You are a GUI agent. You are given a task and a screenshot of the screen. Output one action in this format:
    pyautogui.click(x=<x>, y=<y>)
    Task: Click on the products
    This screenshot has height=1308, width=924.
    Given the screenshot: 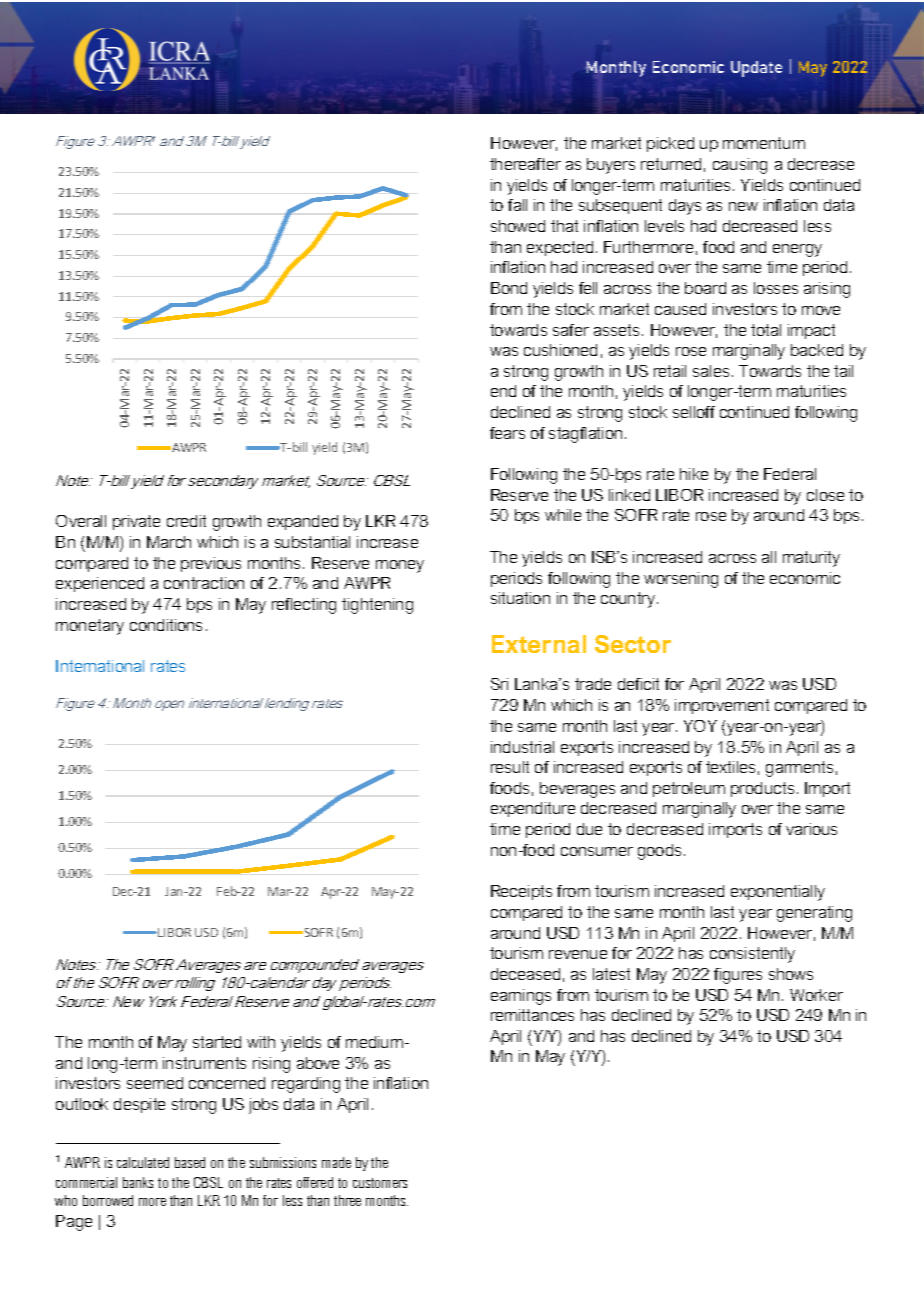 What is the action you would take?
    pyautogui.click(x=762, y=789)
